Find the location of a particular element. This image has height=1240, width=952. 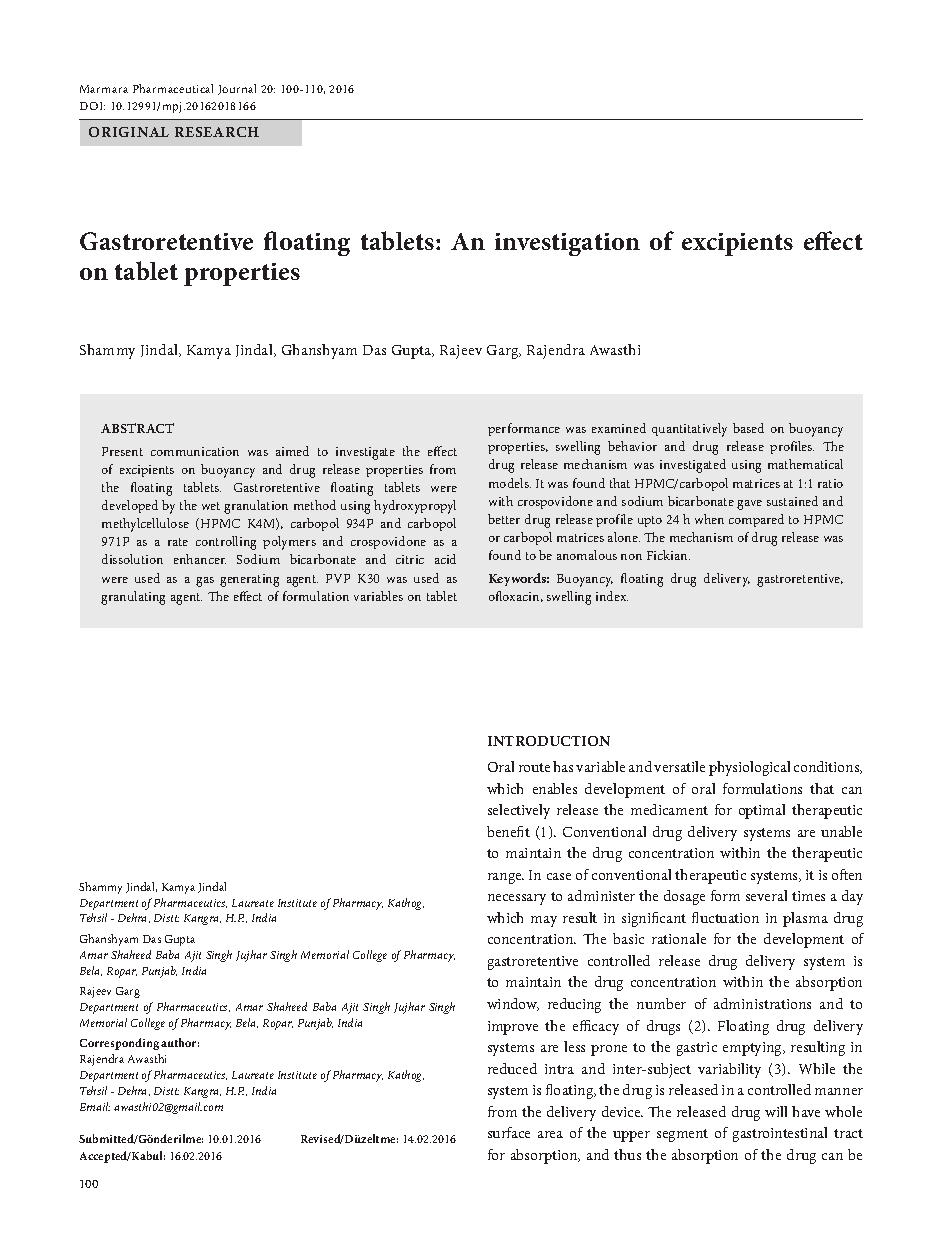

physiological is located at coordinates (749, 768).
